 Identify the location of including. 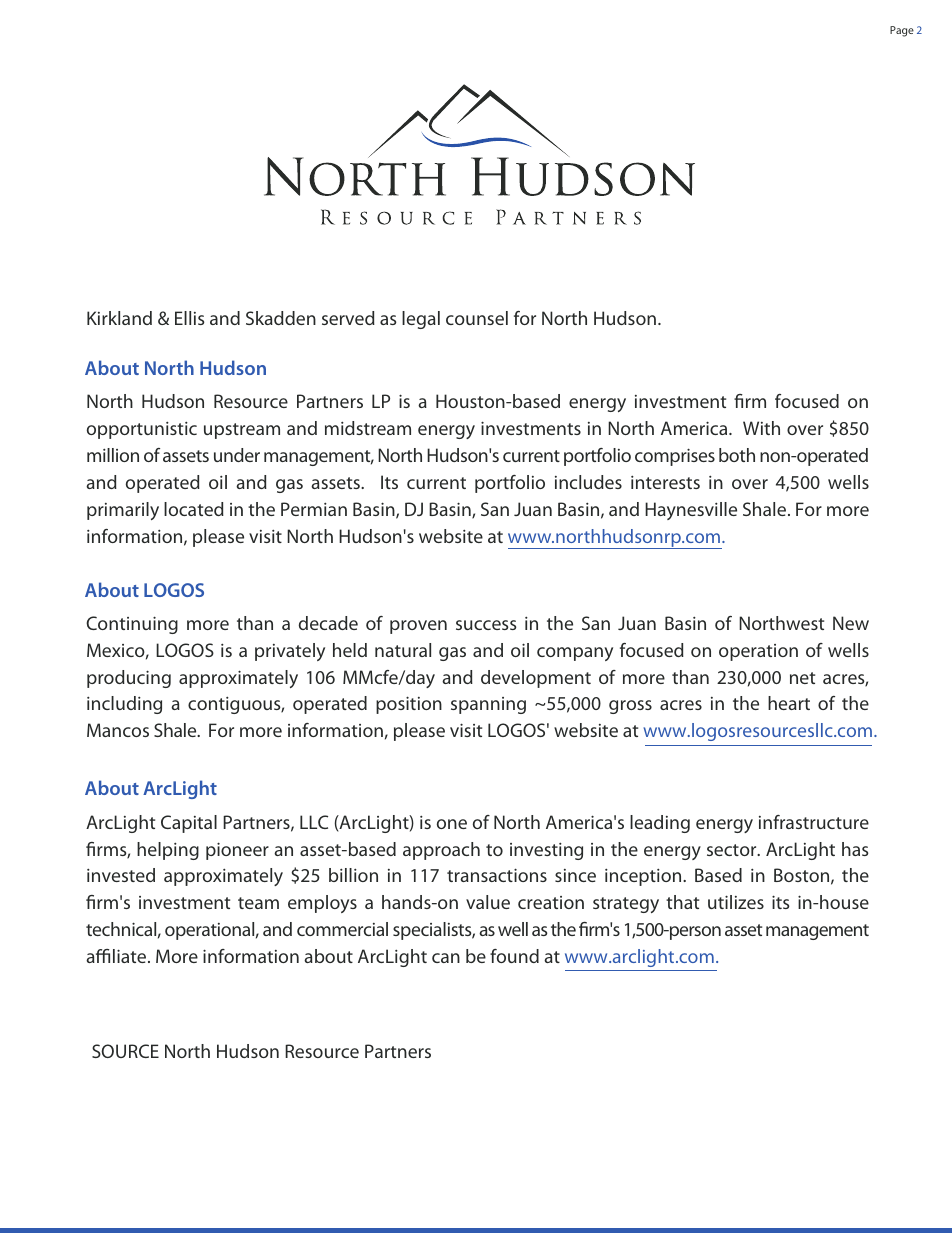
(124, 705).
